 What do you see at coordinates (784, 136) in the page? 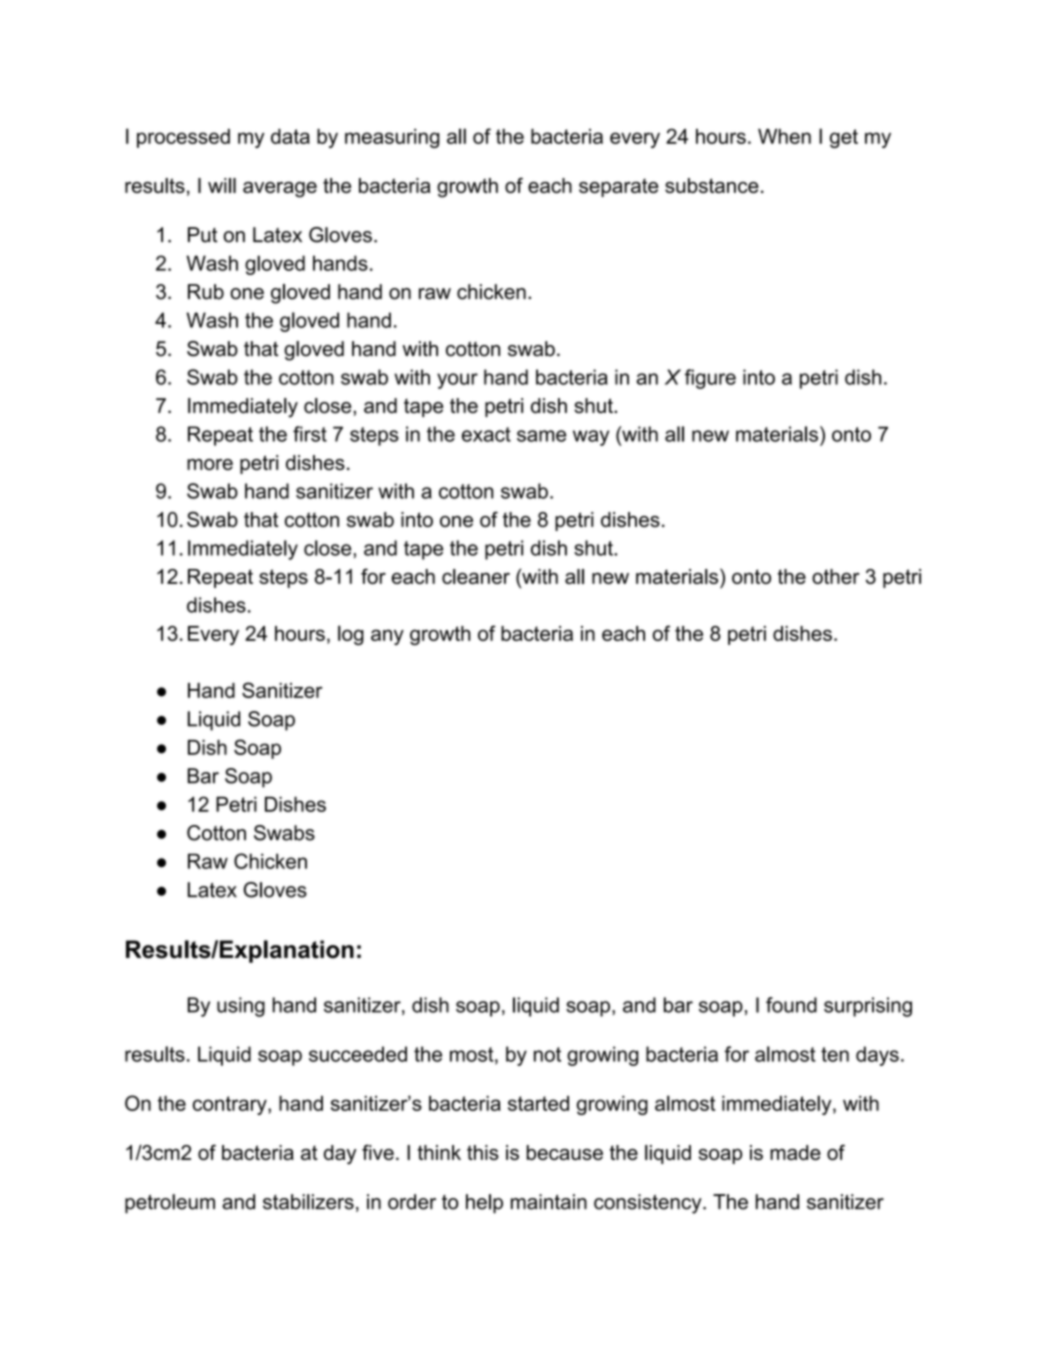
I see `When` at bounding box center [784, 136].
